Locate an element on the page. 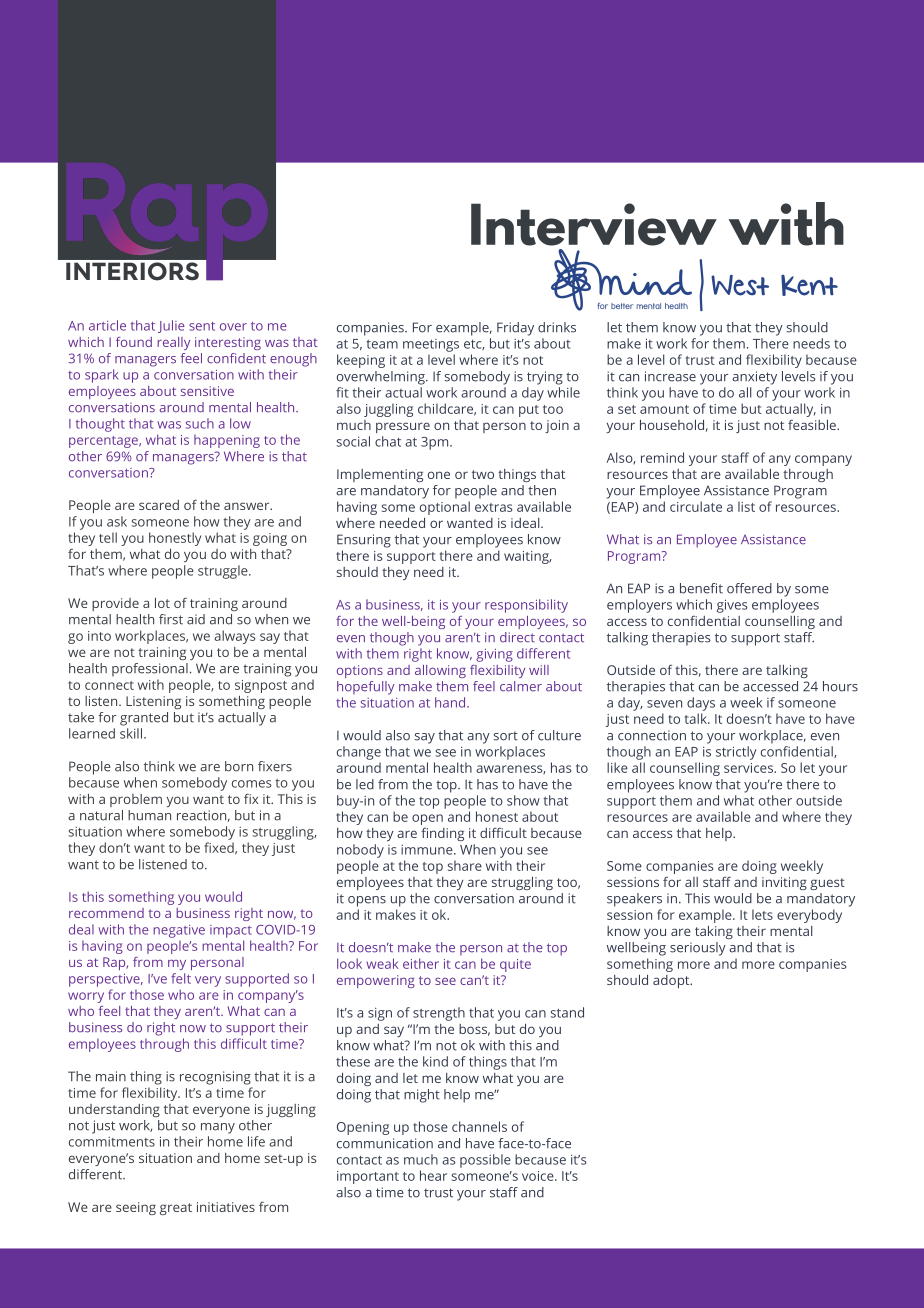  granted is located at coordinates (144, 719).
